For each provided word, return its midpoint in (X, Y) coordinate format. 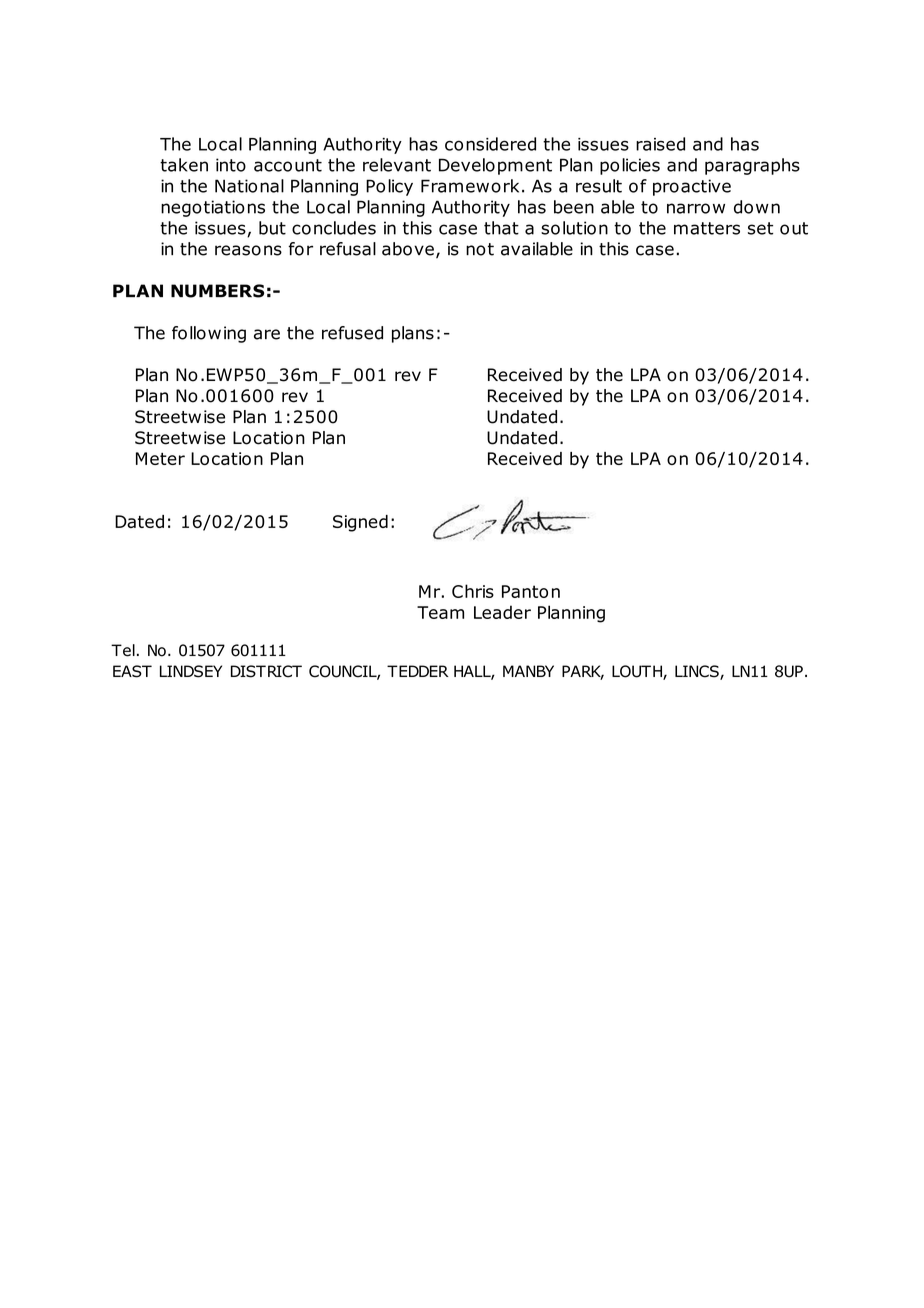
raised (660, 144)
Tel (123, 650)
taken (184, 165)
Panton (531, 591)
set (760, 228)
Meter (160, 458)
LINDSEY (191, 671)
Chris (473, 591)
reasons (248, 250)
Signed (360, 523)
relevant (397, 165)
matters (707, 228)
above (408, 249)
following (209, 334)
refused (352, 333)
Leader (502, 612)
